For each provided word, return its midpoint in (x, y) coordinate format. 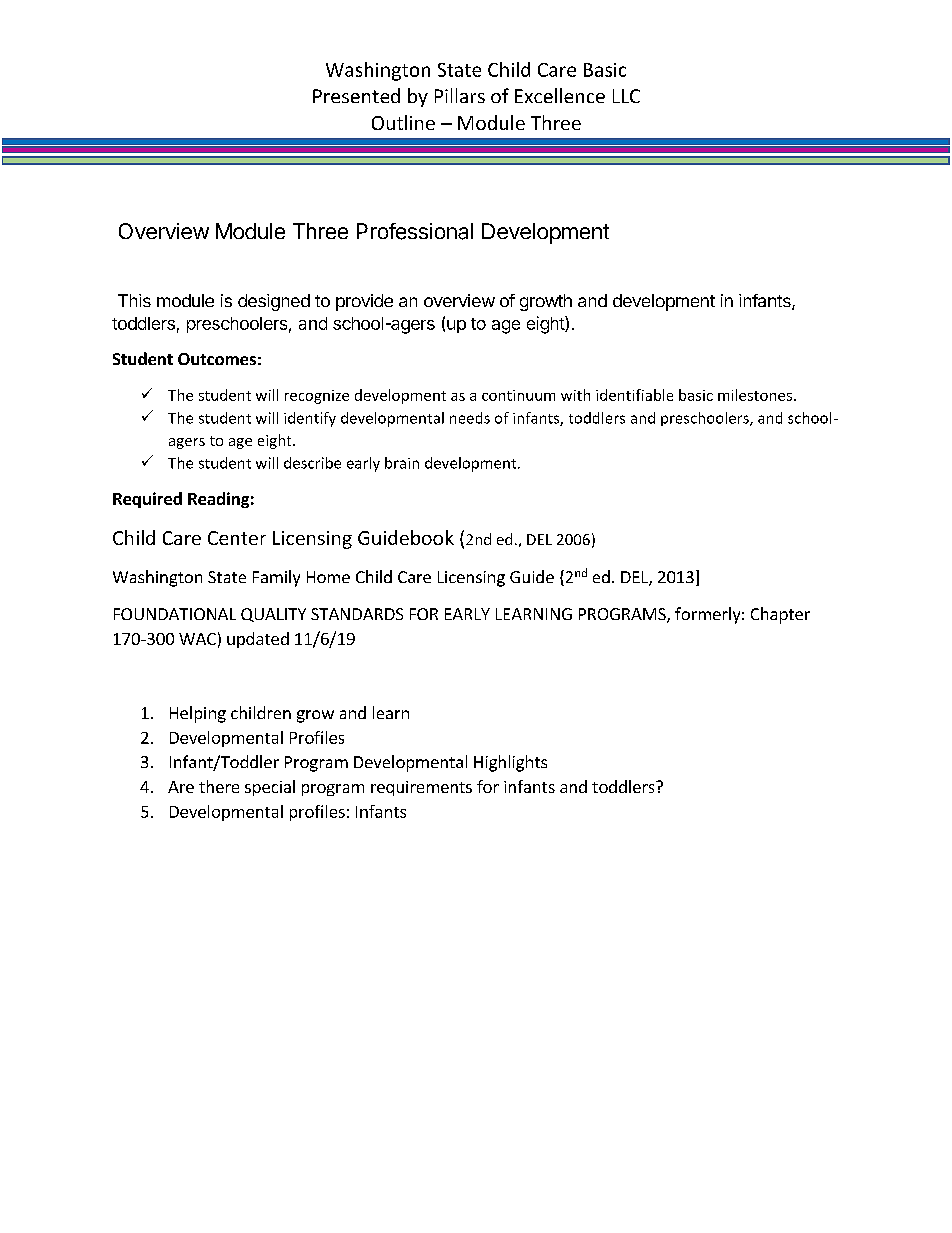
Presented (356, 95)
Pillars (460, 95)
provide (364, 302)
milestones (755, 395)
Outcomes (217, 359)
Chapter (780, 615)
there (219, 786)
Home (328, 577)
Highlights (510, 763)
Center (237, 538)
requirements (421, 788)
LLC (626, 96)
